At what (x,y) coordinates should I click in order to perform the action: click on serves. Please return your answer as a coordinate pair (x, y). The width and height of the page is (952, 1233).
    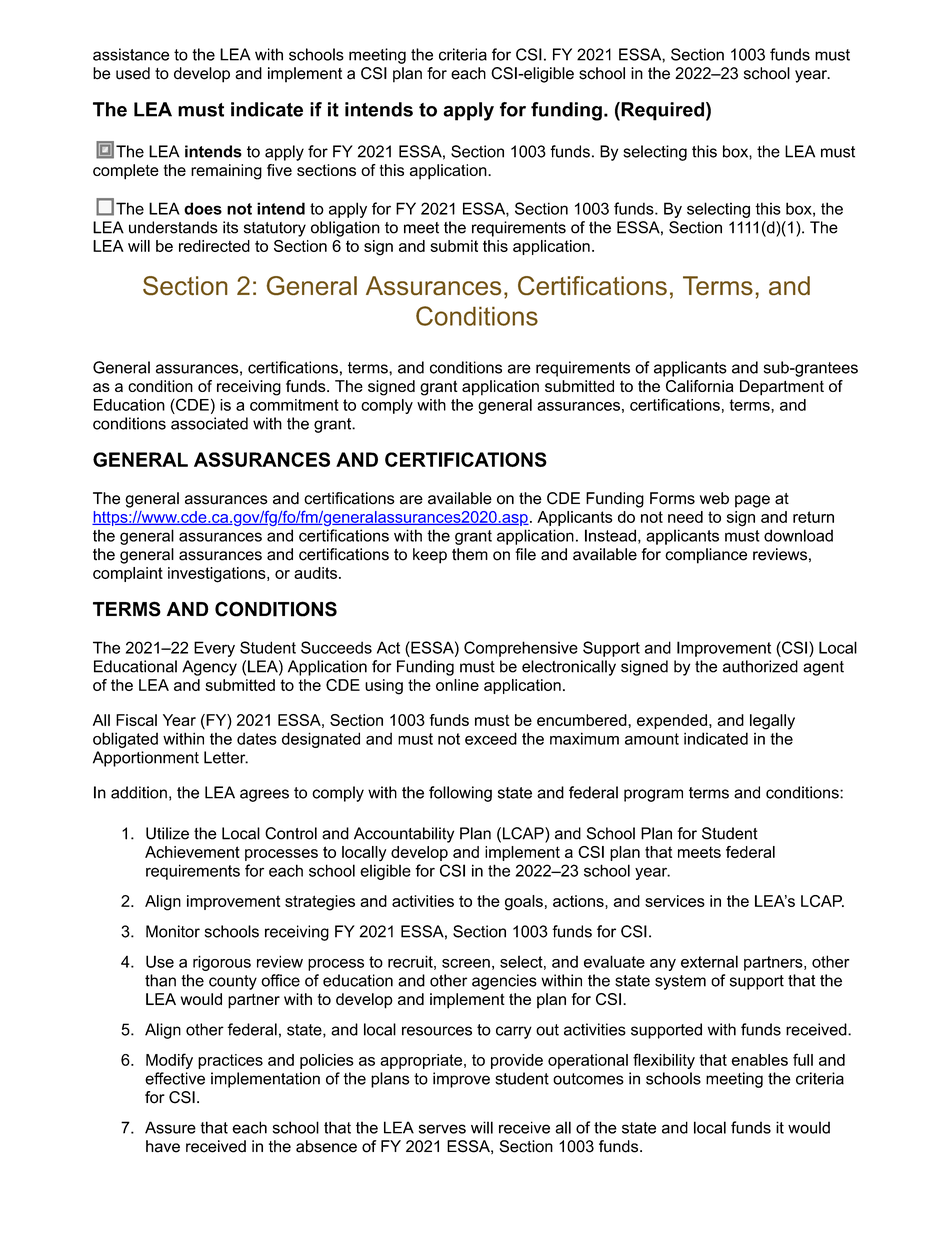
    Looking at the image, I should click on (442, 1129).
